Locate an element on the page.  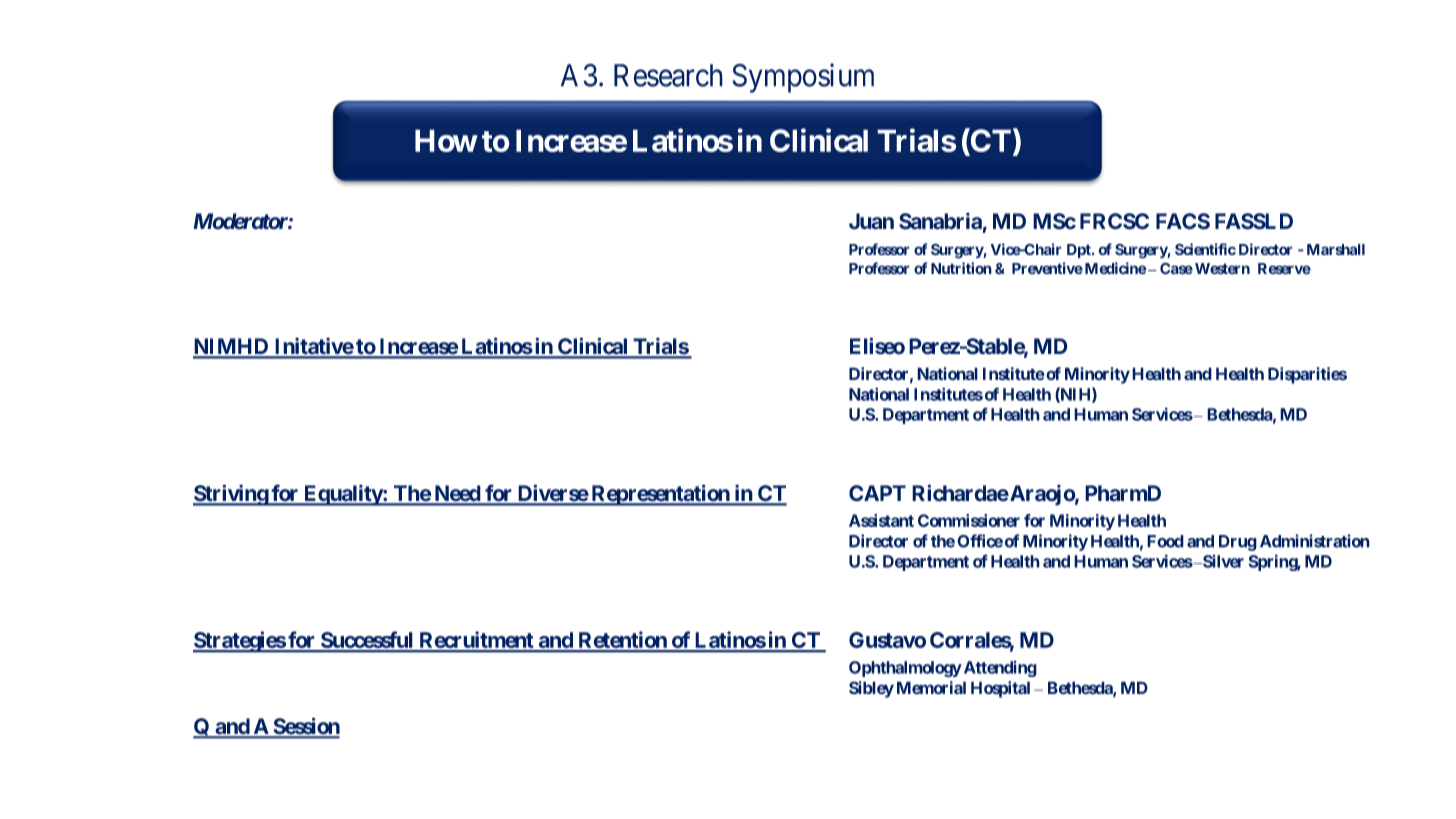
Juan is located at coordinates (871, 221).
